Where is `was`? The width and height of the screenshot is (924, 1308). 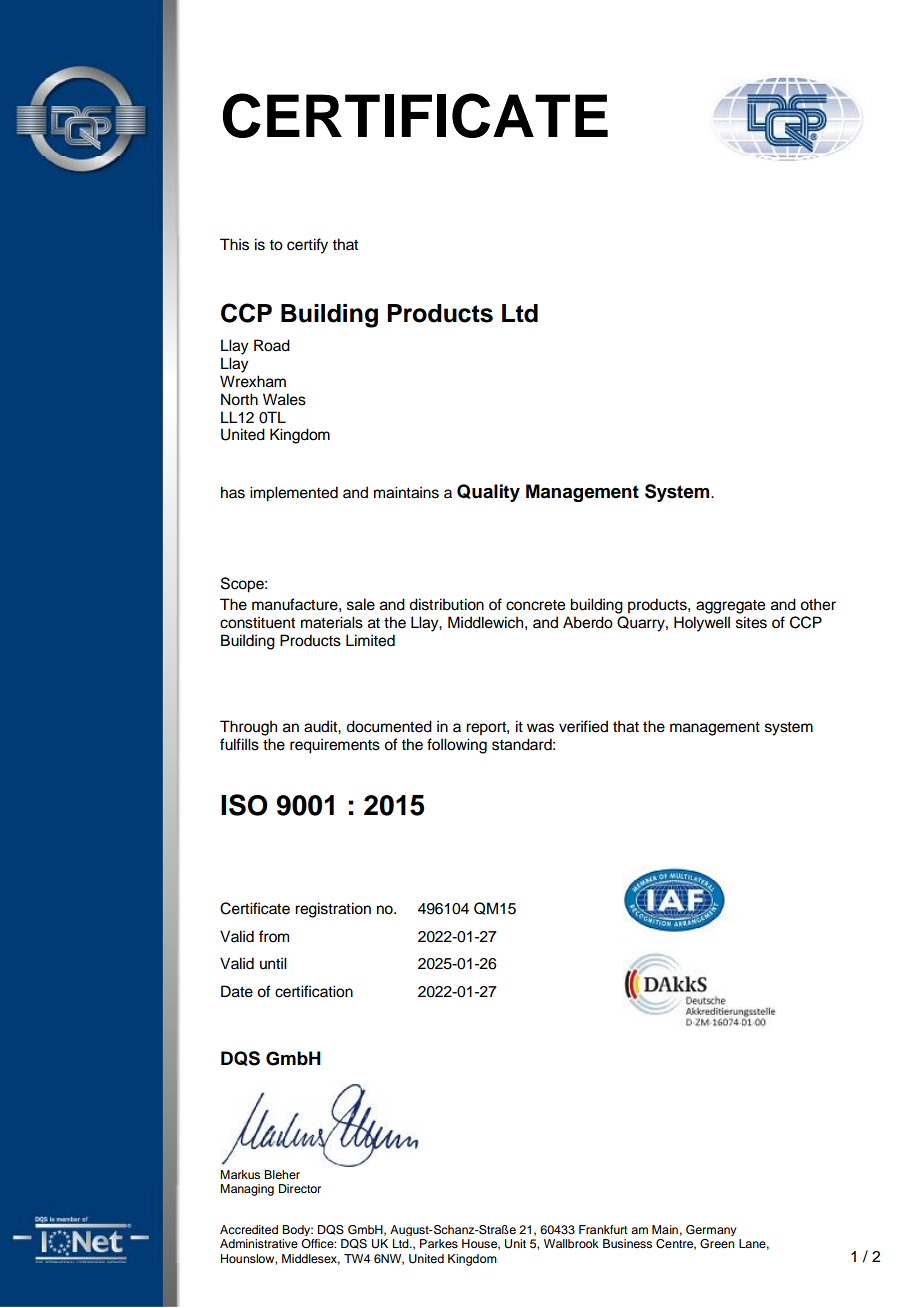
was is located at coordinates (540, 728).
